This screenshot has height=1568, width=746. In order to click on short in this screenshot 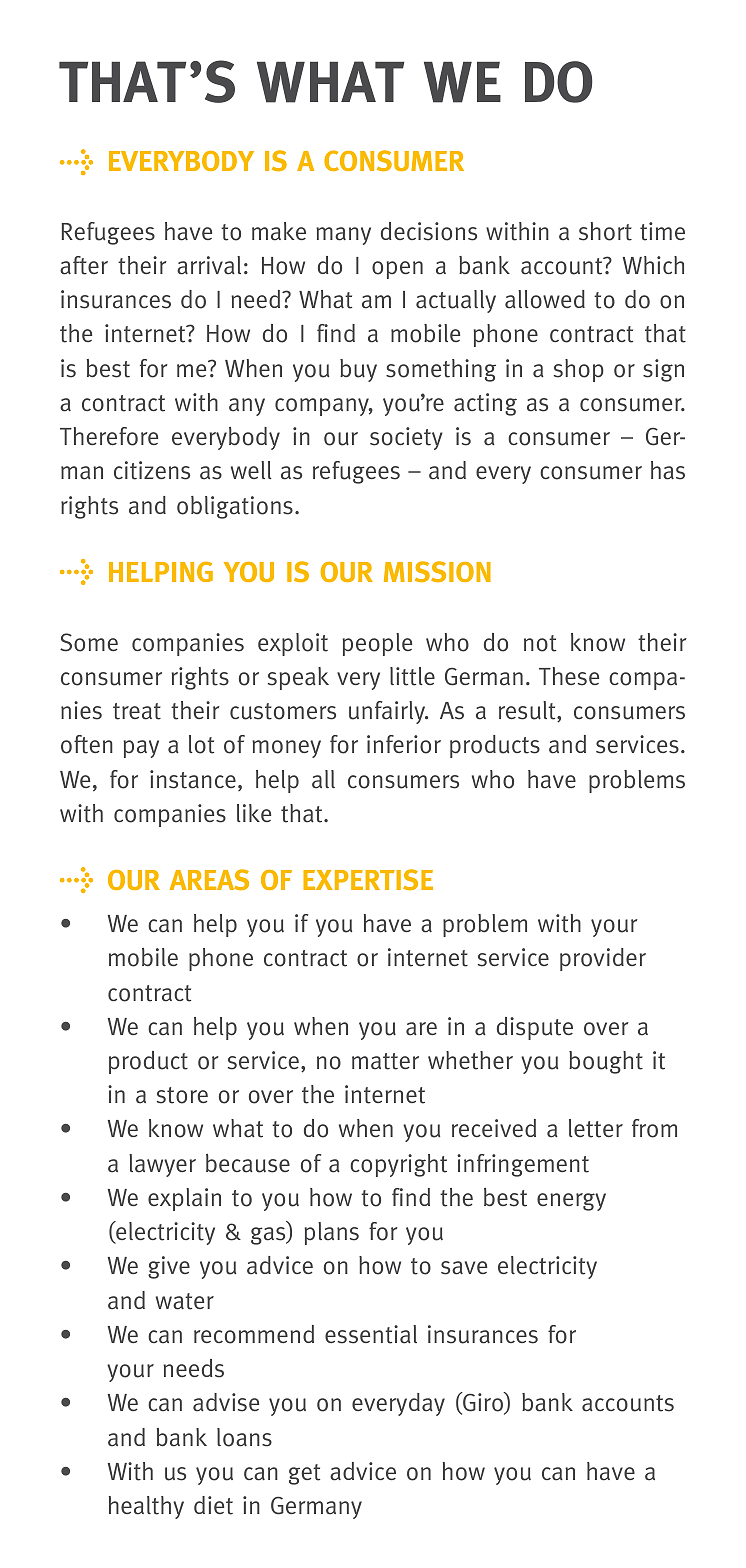, I will do `click(605, 231)`.
